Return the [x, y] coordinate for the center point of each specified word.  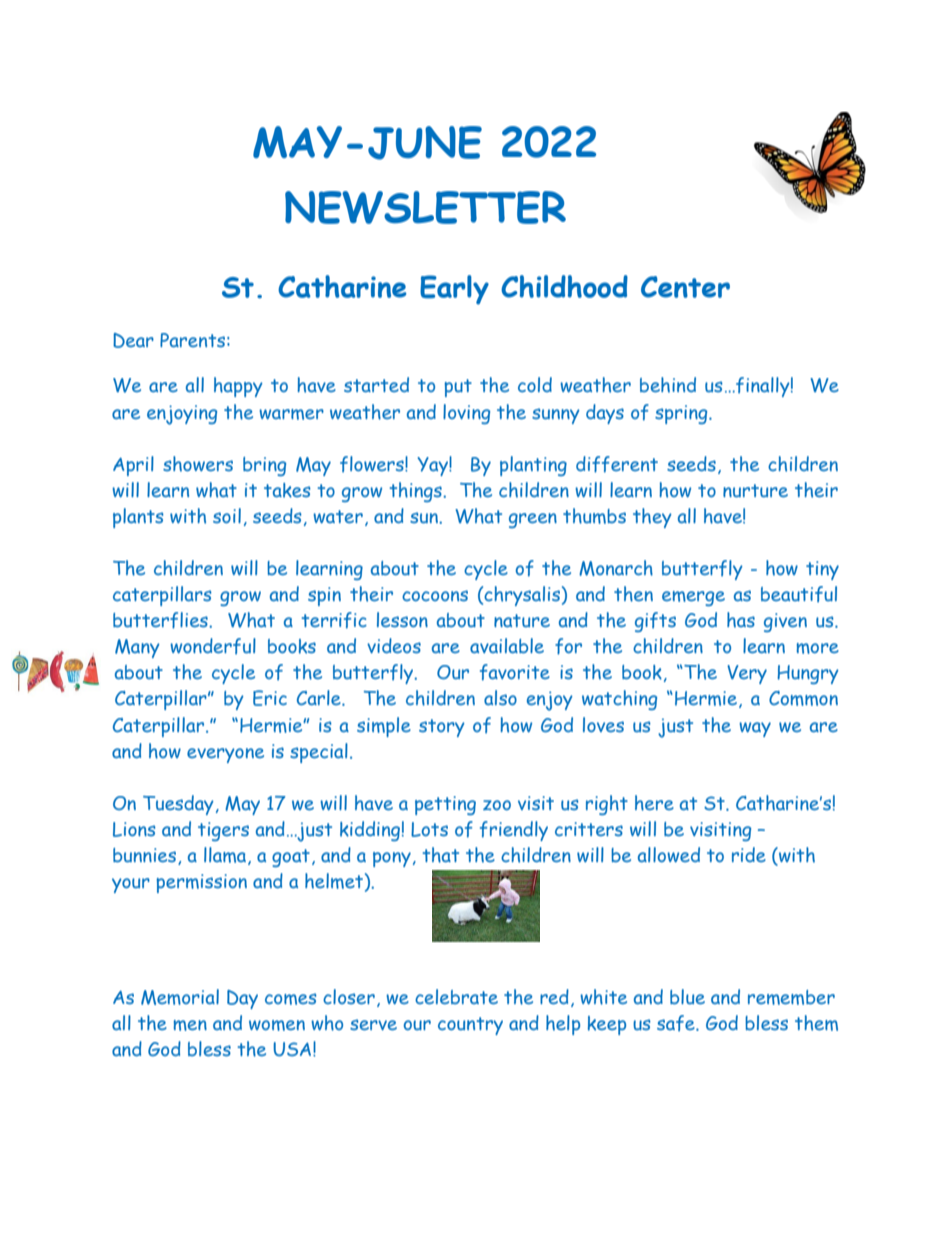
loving [466, 414]
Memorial [180, 997]
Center [685, 287]
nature [522, 620]
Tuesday [178, 805]
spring [682, 414]
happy [238, 387]
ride [749, 854]
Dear [133, 340]
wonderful [213, 646]
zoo [497, 805]
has [741, 620]
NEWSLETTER [425, 207]
